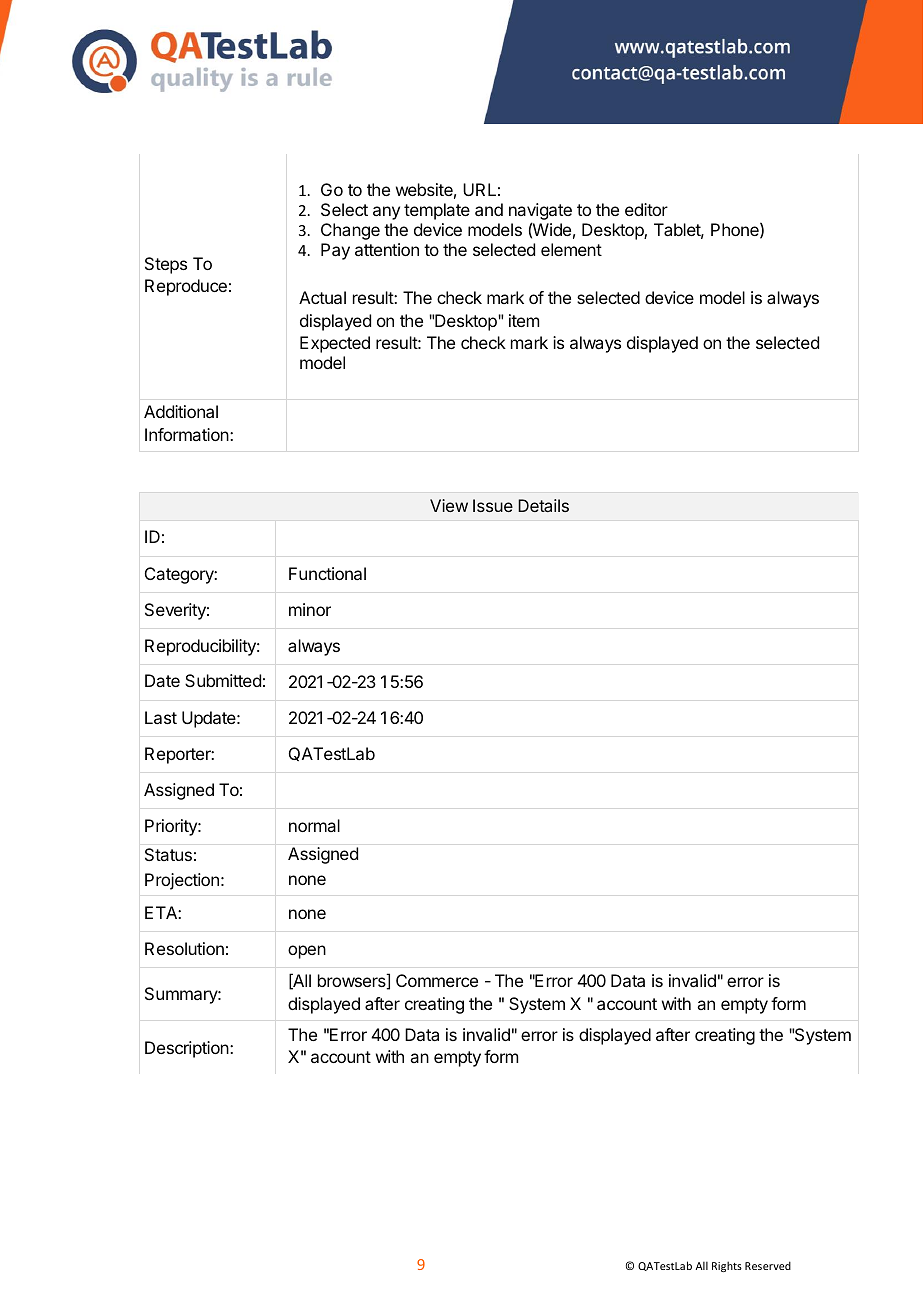 The height and width of the screenshot is (1308, 924). Describe the element at coordinates (186, 287) in the screenshot. I see `Reproduce` at that location.
